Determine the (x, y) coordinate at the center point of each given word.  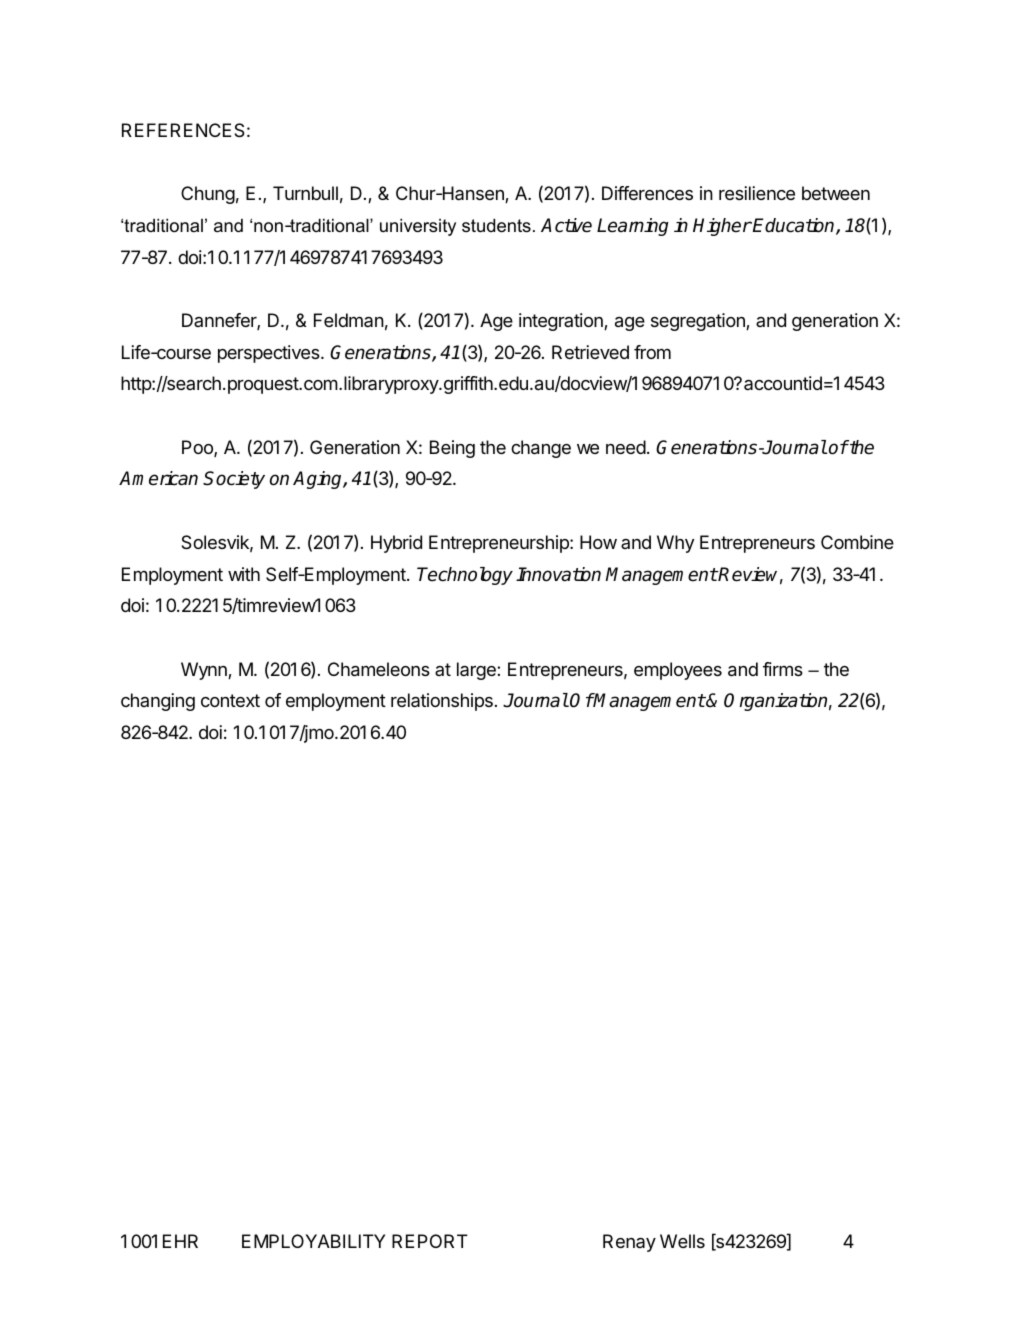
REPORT (430, 1241)
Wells (682, 1241)
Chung (208, 195)
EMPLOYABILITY (313, 1241)
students (496, 225)
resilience (757, 193)
